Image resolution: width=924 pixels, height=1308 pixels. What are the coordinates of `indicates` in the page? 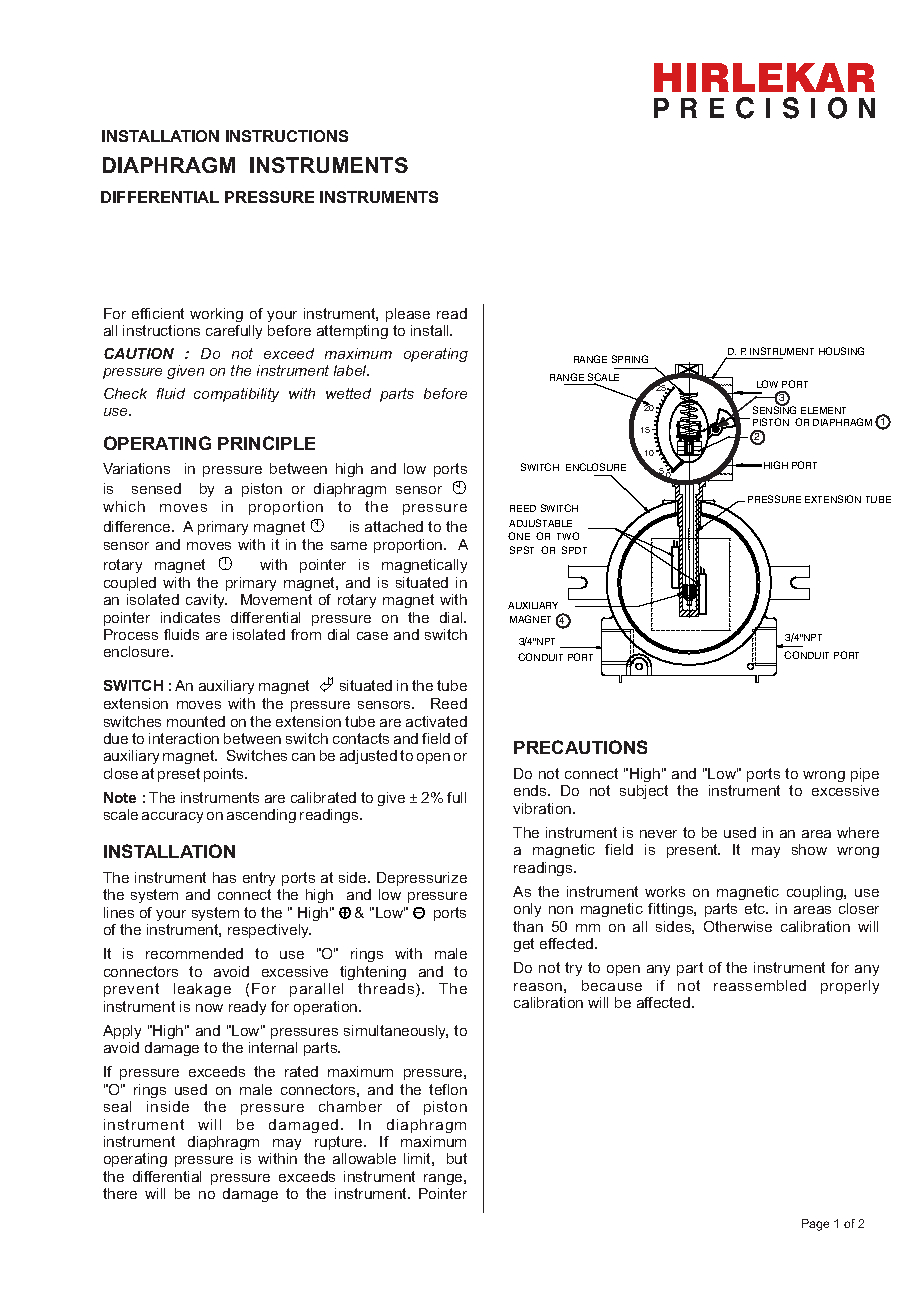 It's located at (190, 617).
